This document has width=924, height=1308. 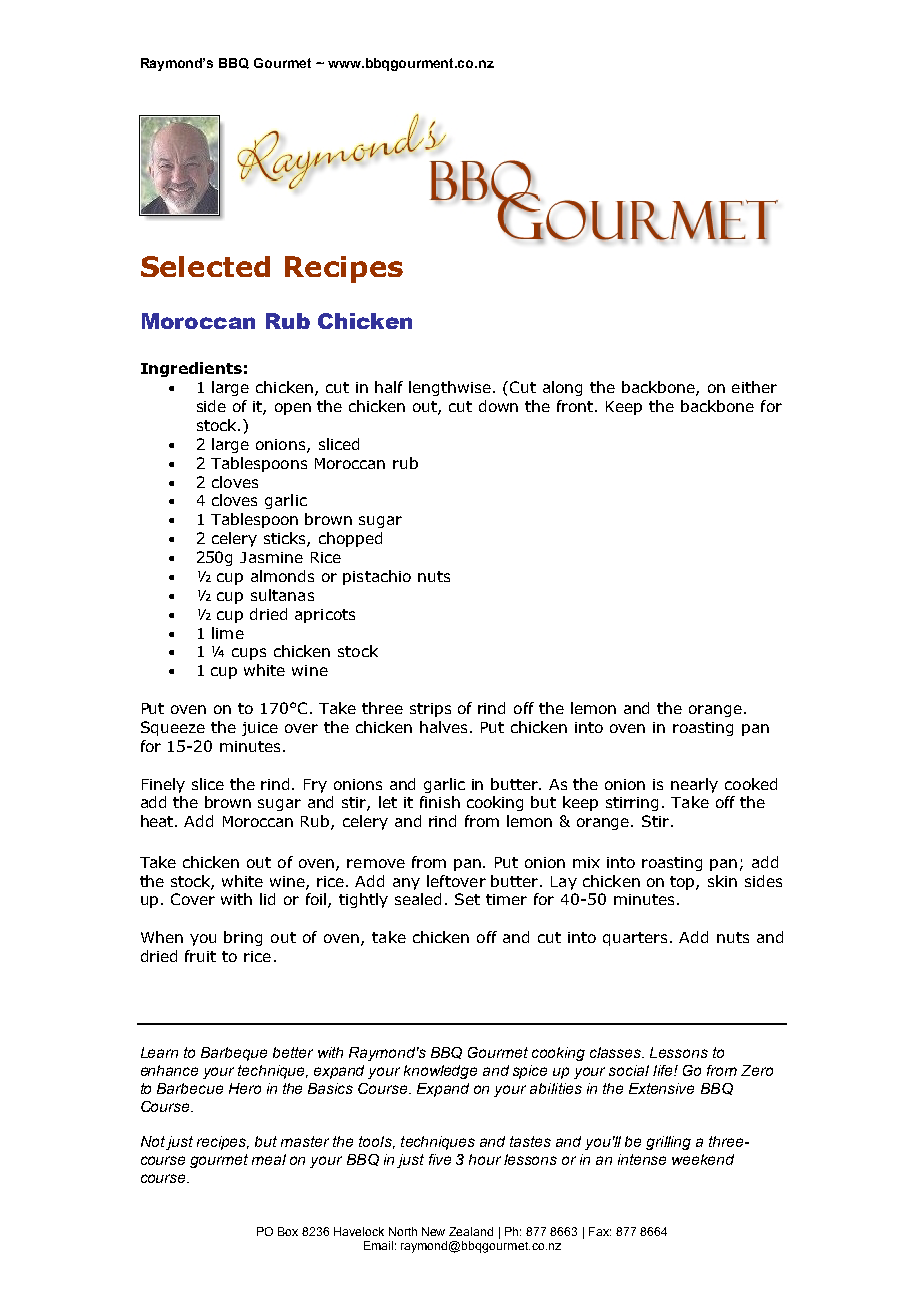 I want to click on lime, so click(x=228, y=633).
